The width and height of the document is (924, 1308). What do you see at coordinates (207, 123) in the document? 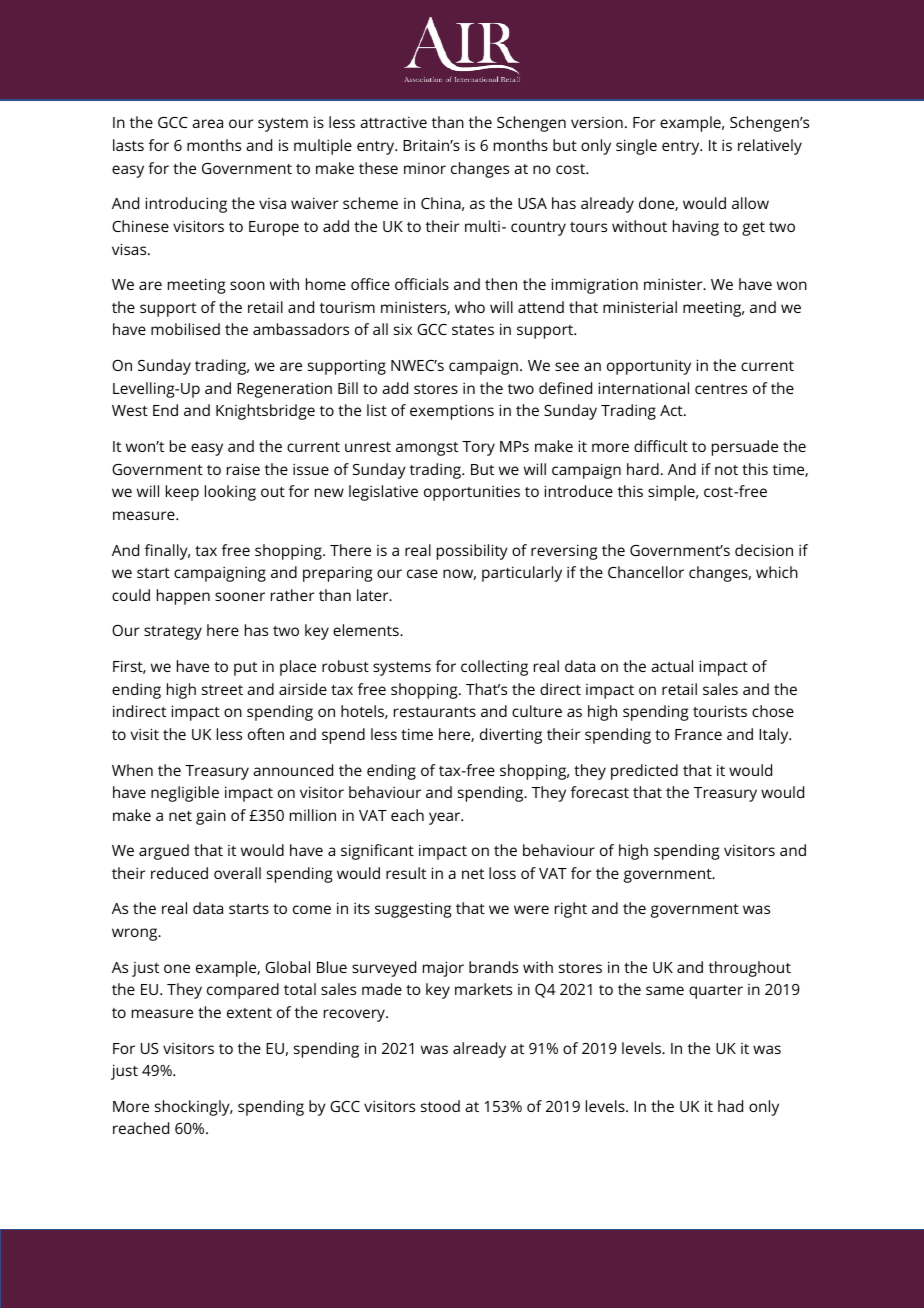
I see `area` at bounding box center [207, 123].
